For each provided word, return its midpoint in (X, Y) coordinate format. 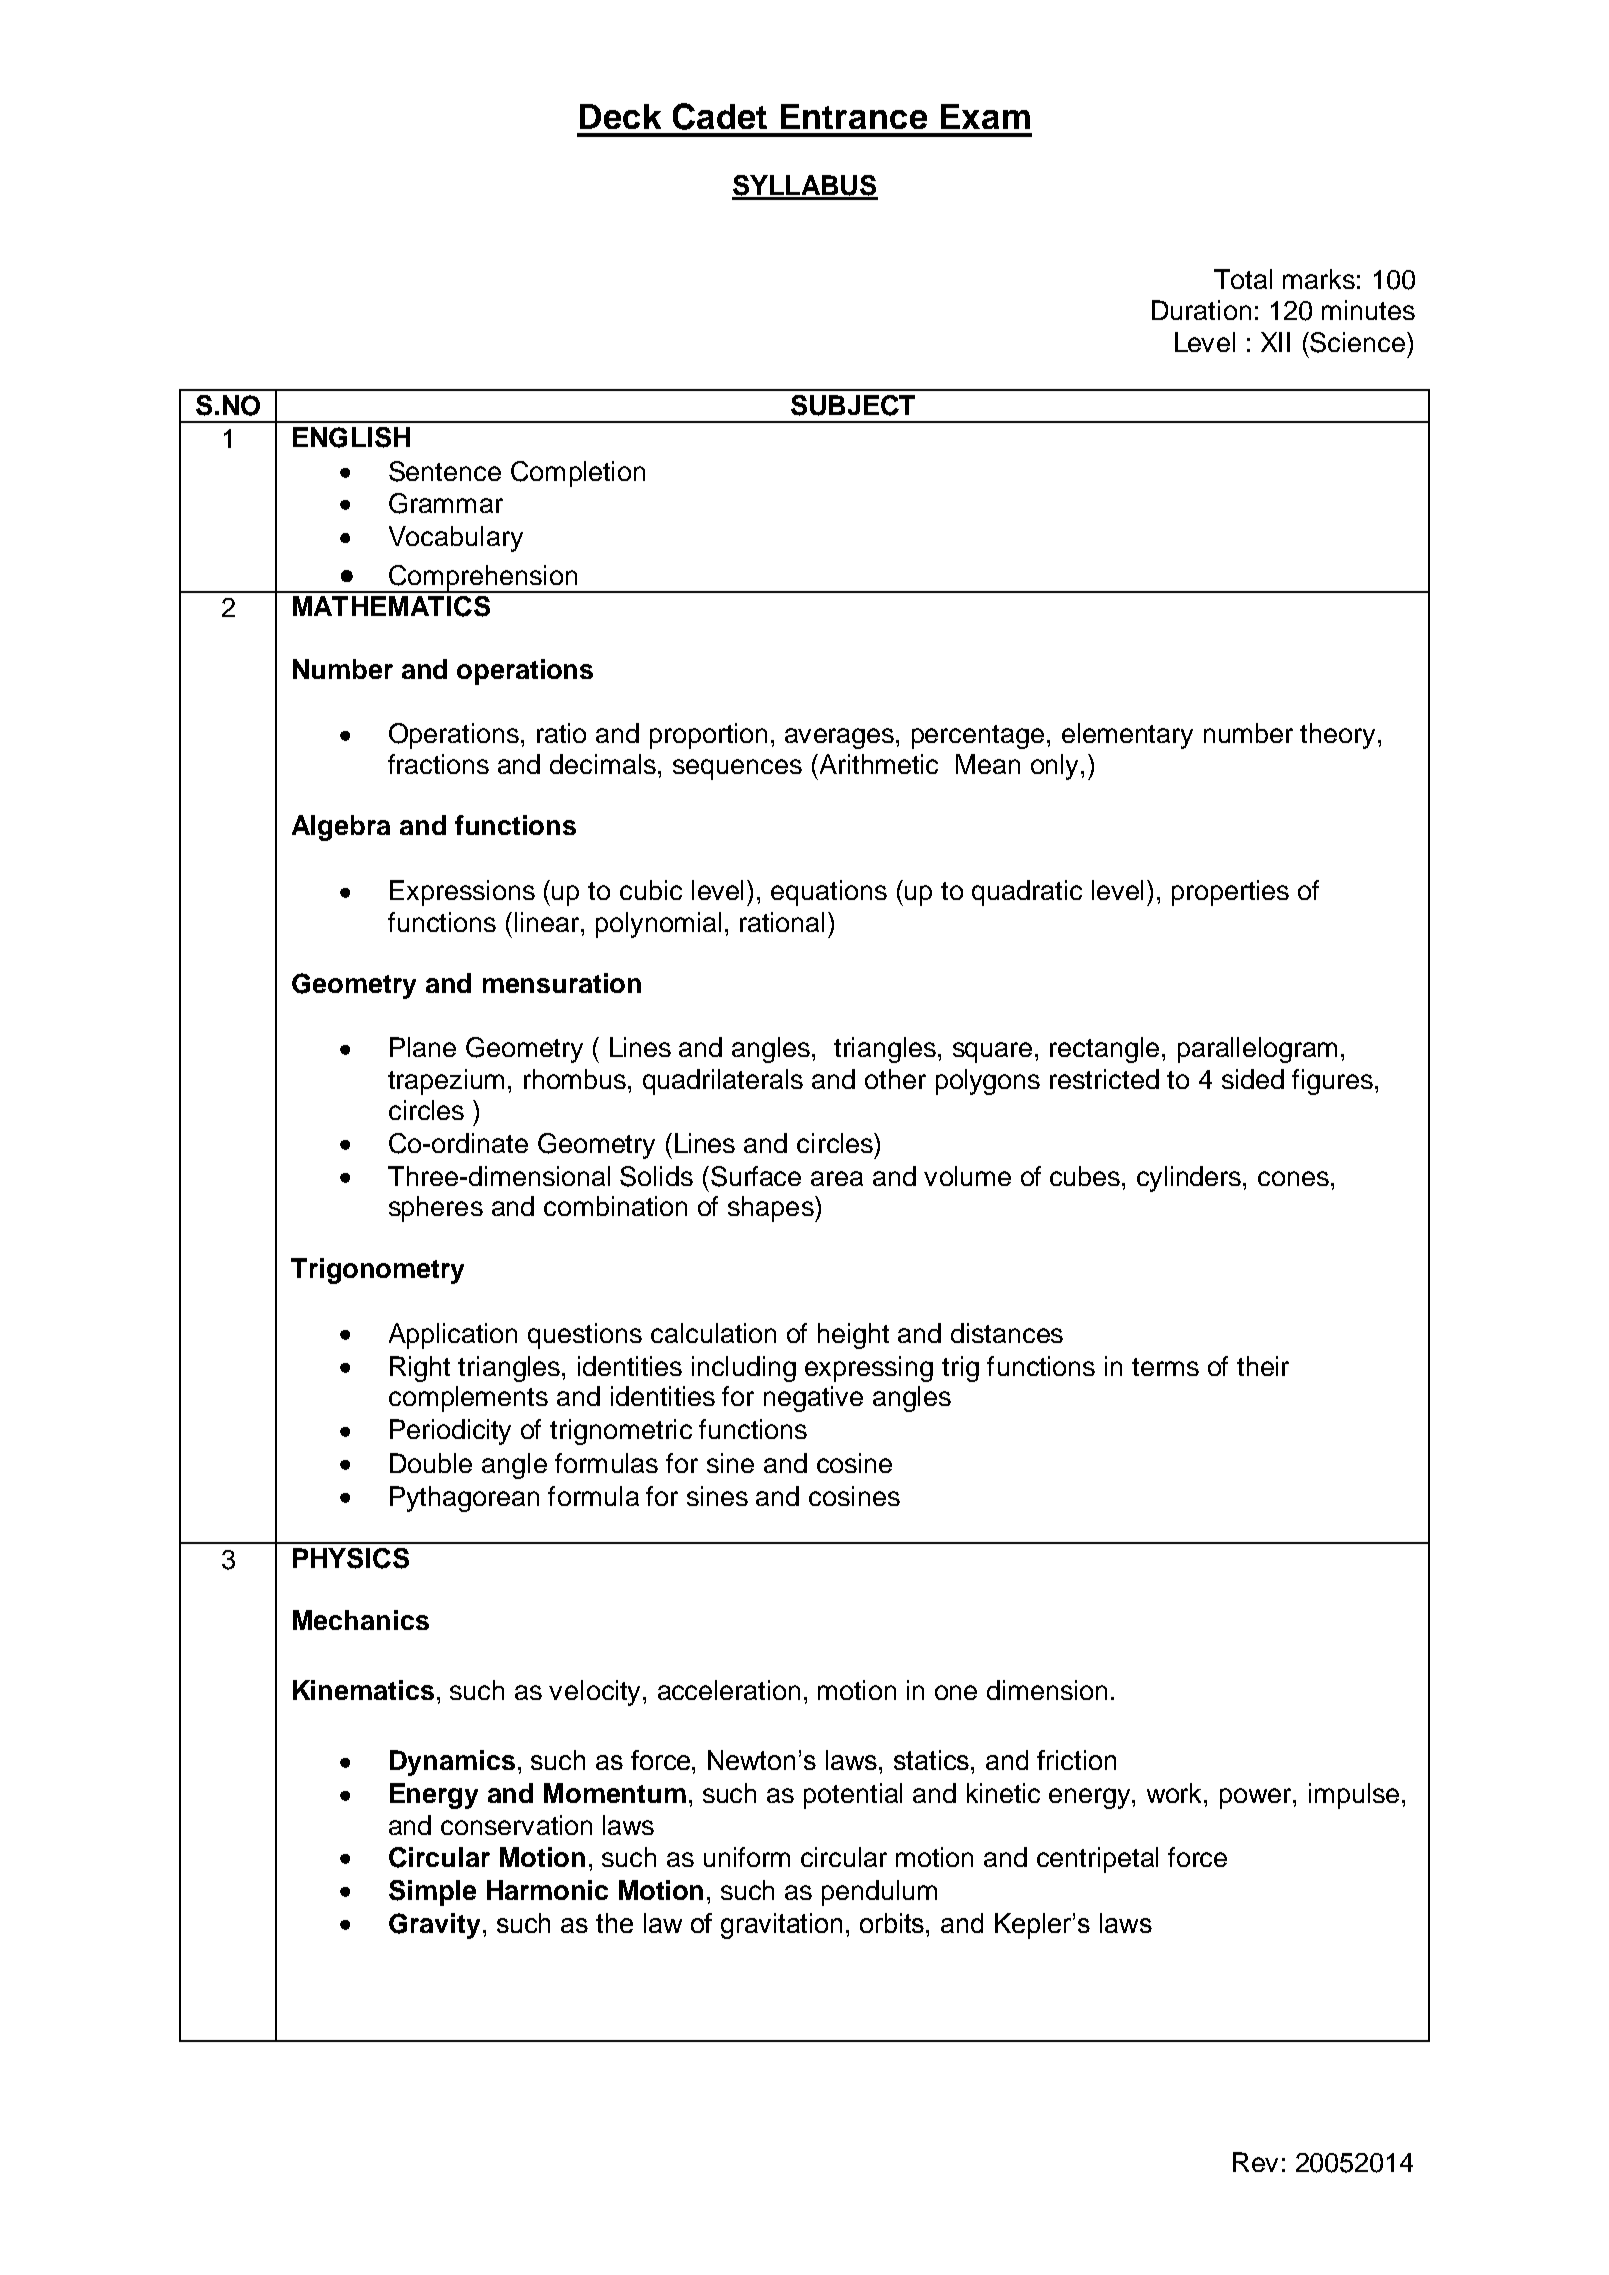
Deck (620, 116)
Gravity (436, 1926)
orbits (893, 1923)
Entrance (854, 116)
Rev (1255, 2162)
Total (1243, 279)
